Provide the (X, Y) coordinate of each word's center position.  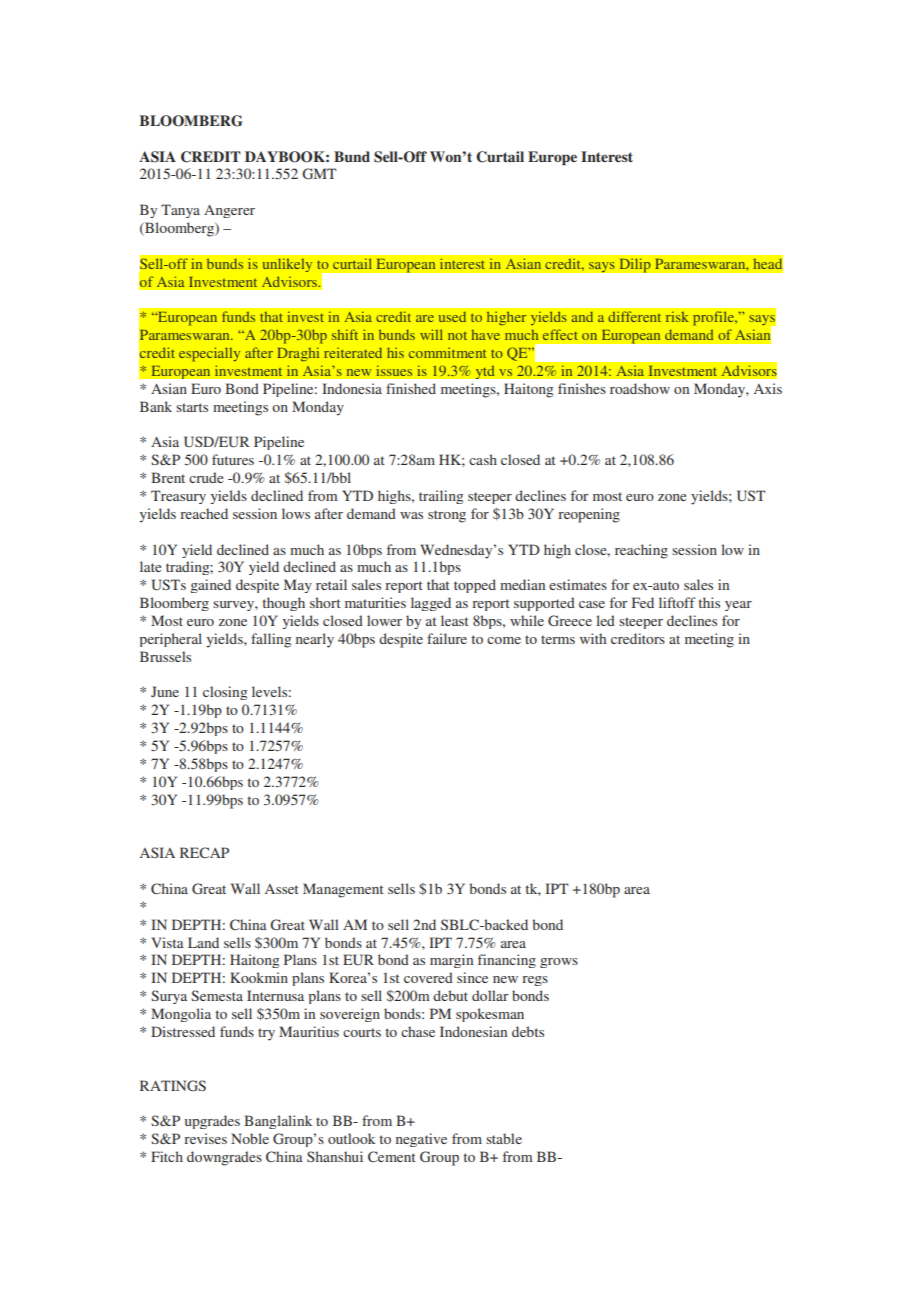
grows (559, 963)
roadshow (640, 388)
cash (483, 459)
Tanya (180, 211)
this (709, 602)
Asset (282, 889)
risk (677, 316)
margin (451, 961)
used (452, 317)
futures (233, 459)
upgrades (212, 1122)
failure (447, 638)
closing (225, 693)
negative (421, 1140)
